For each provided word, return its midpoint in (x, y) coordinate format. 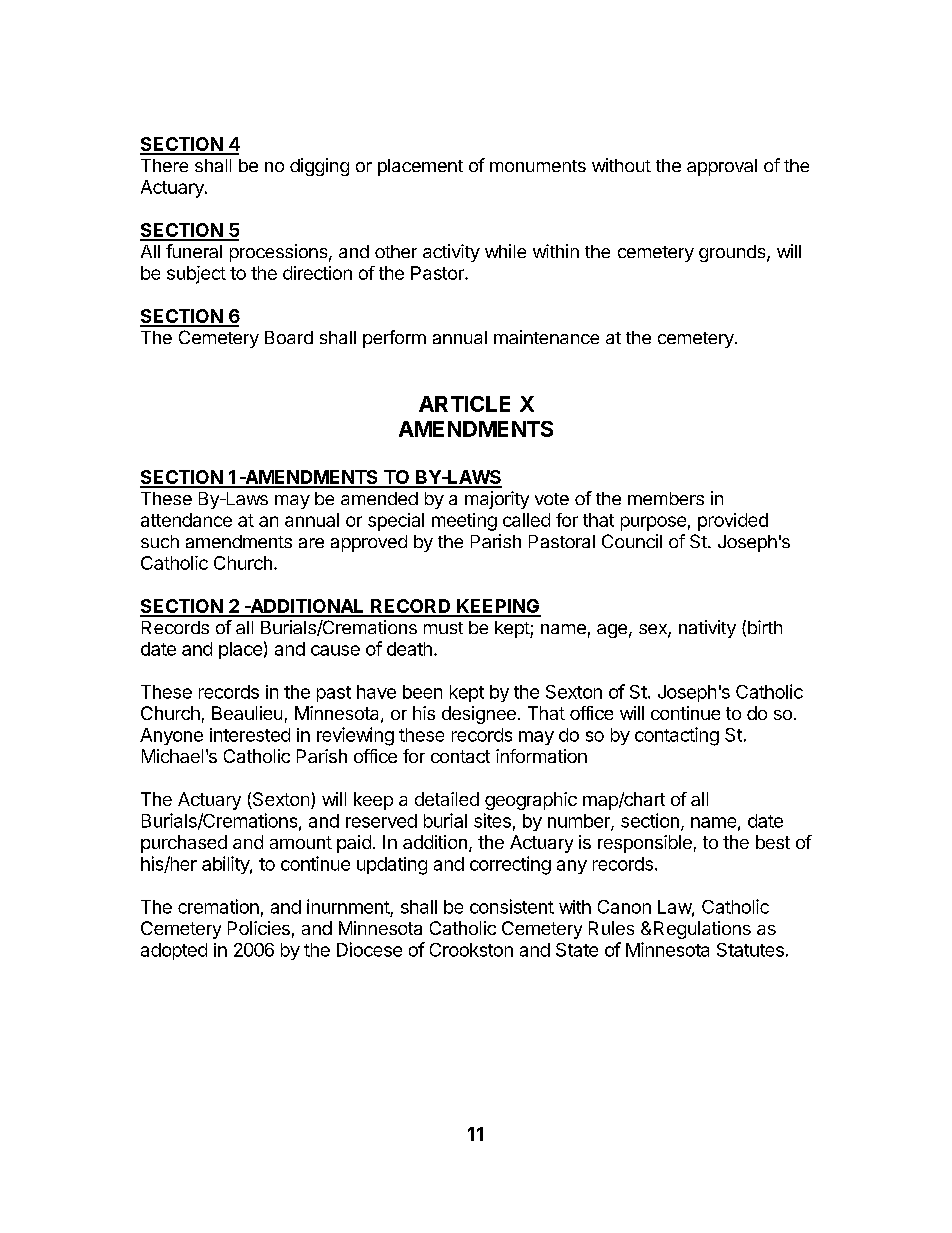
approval (722, 167)
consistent (512, 906)
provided (733, 522)
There (164, 165)
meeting (464, 522)
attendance (186, 520)
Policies (259, 928)
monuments (538, 166)
